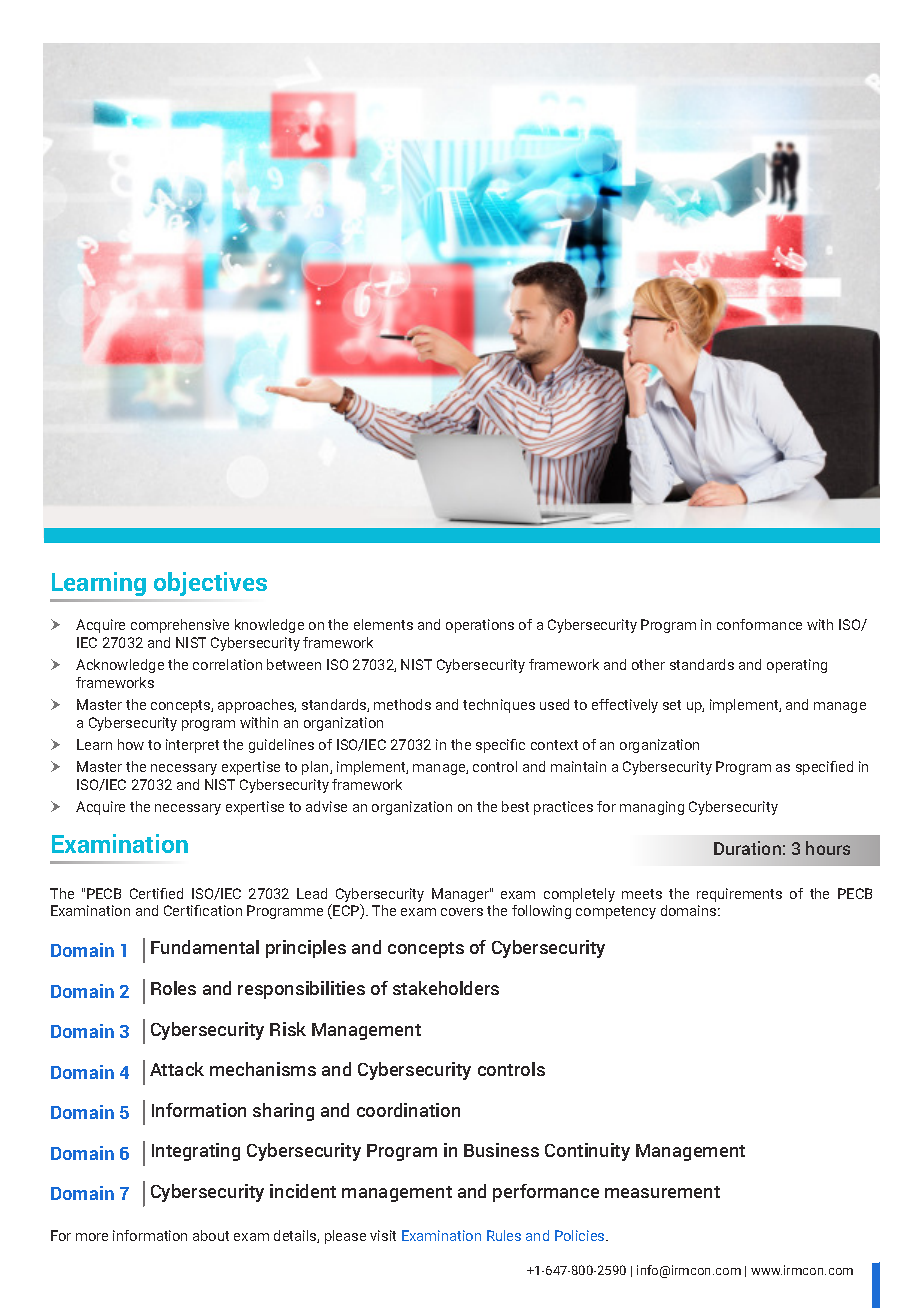 The width and height of the document is (924, 1308). Describe the element at coordinates (173, 988) in the document. I see `Roles` at that location.
